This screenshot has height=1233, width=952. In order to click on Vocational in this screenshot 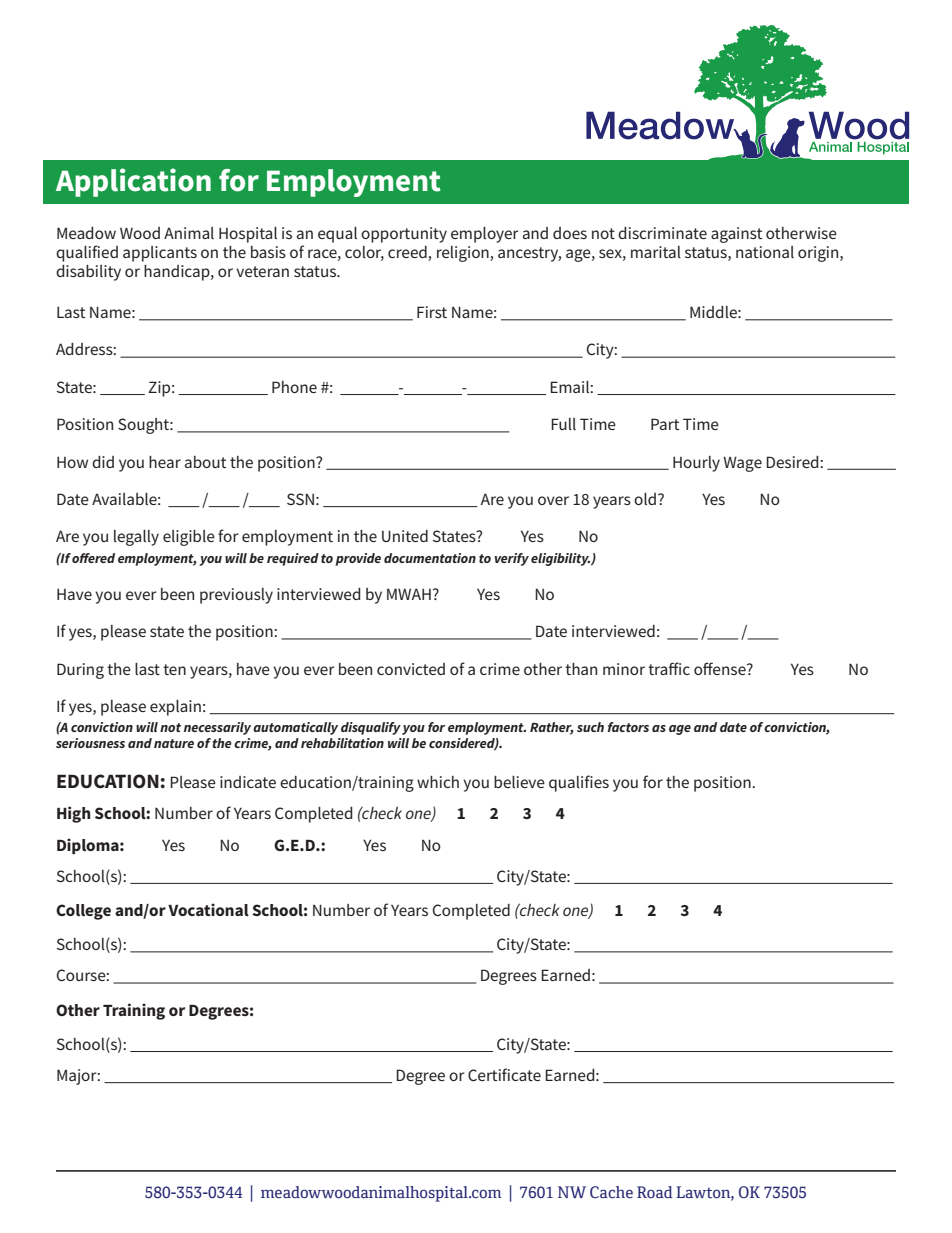, I will do `click(208, 909)`.
